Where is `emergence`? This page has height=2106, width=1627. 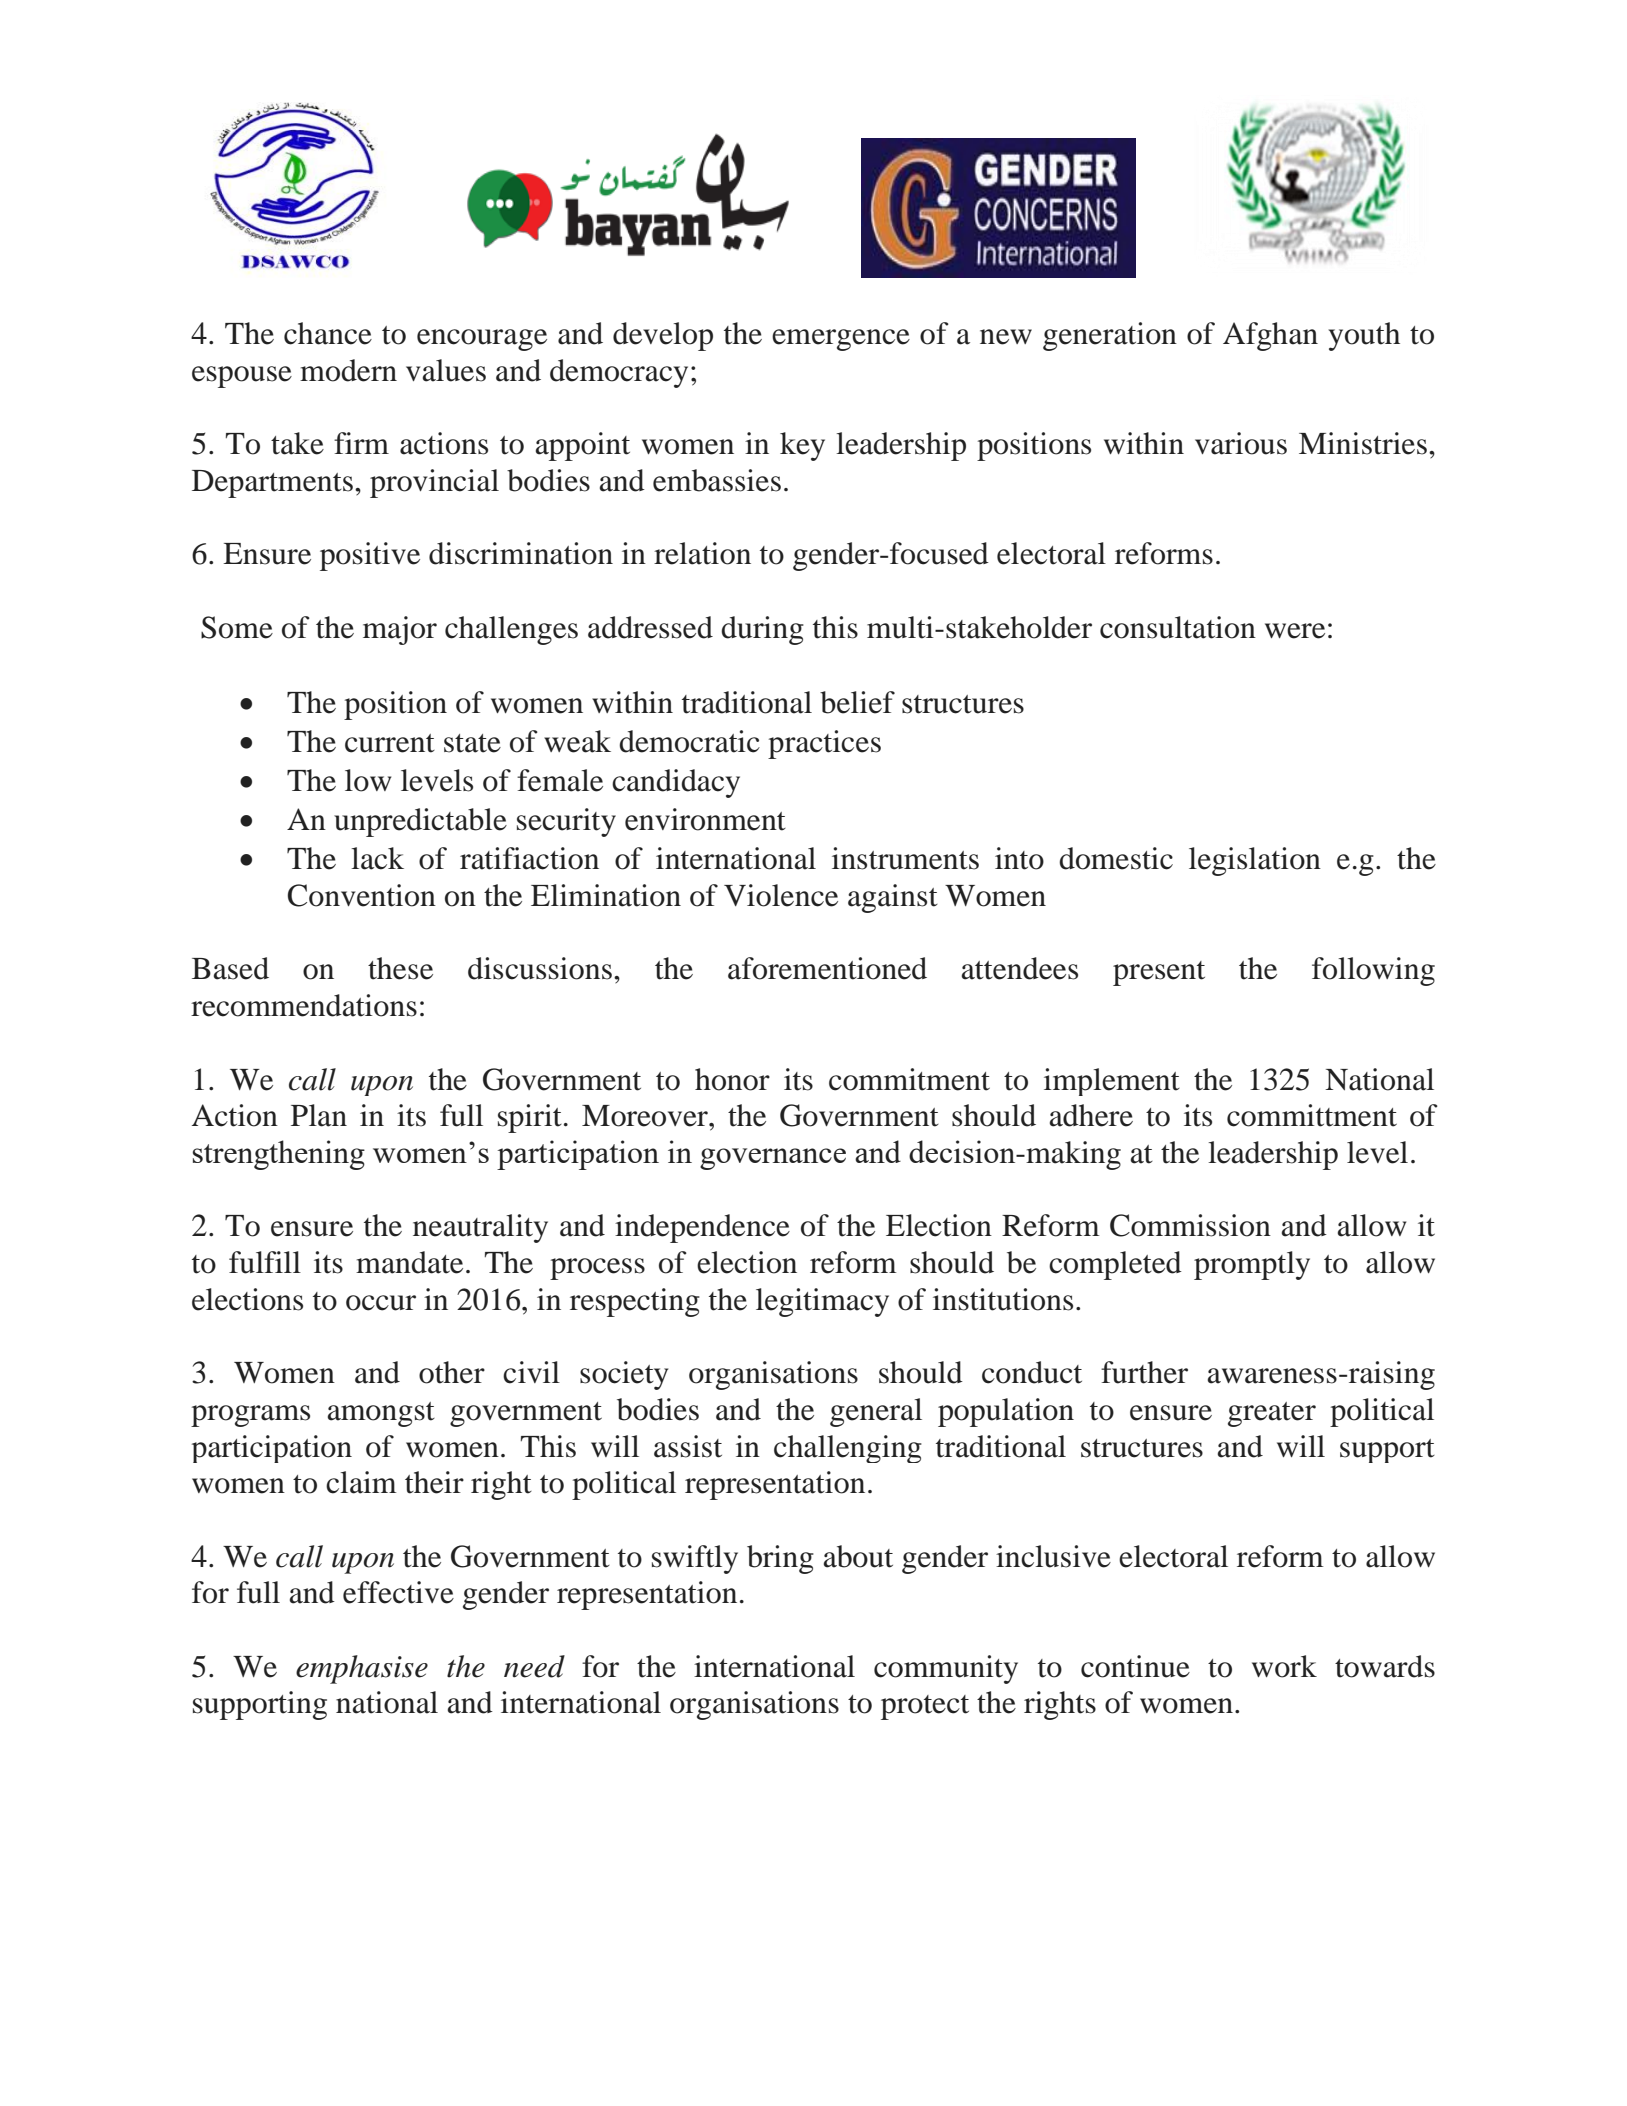
emergence is located at coordinates (841, 340).
